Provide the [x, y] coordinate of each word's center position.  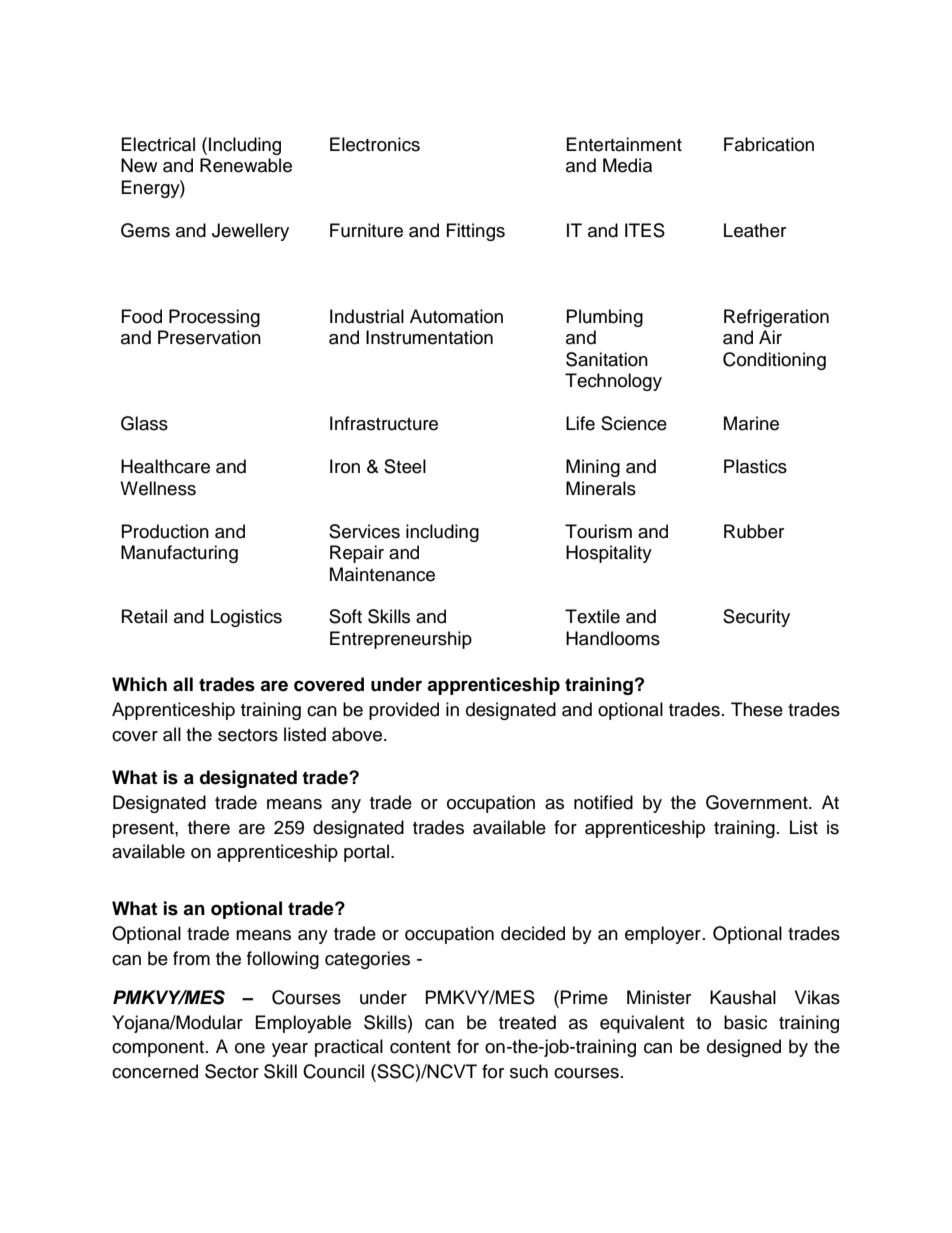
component [159, 1049]
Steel [405, 466]
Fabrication [769, 144]
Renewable [246, 165]
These [757, 709]
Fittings [476, 232]
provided [404, 711]
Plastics [755, 466]
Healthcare [165, 466]
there [209, 827]
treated [527, 1022]
